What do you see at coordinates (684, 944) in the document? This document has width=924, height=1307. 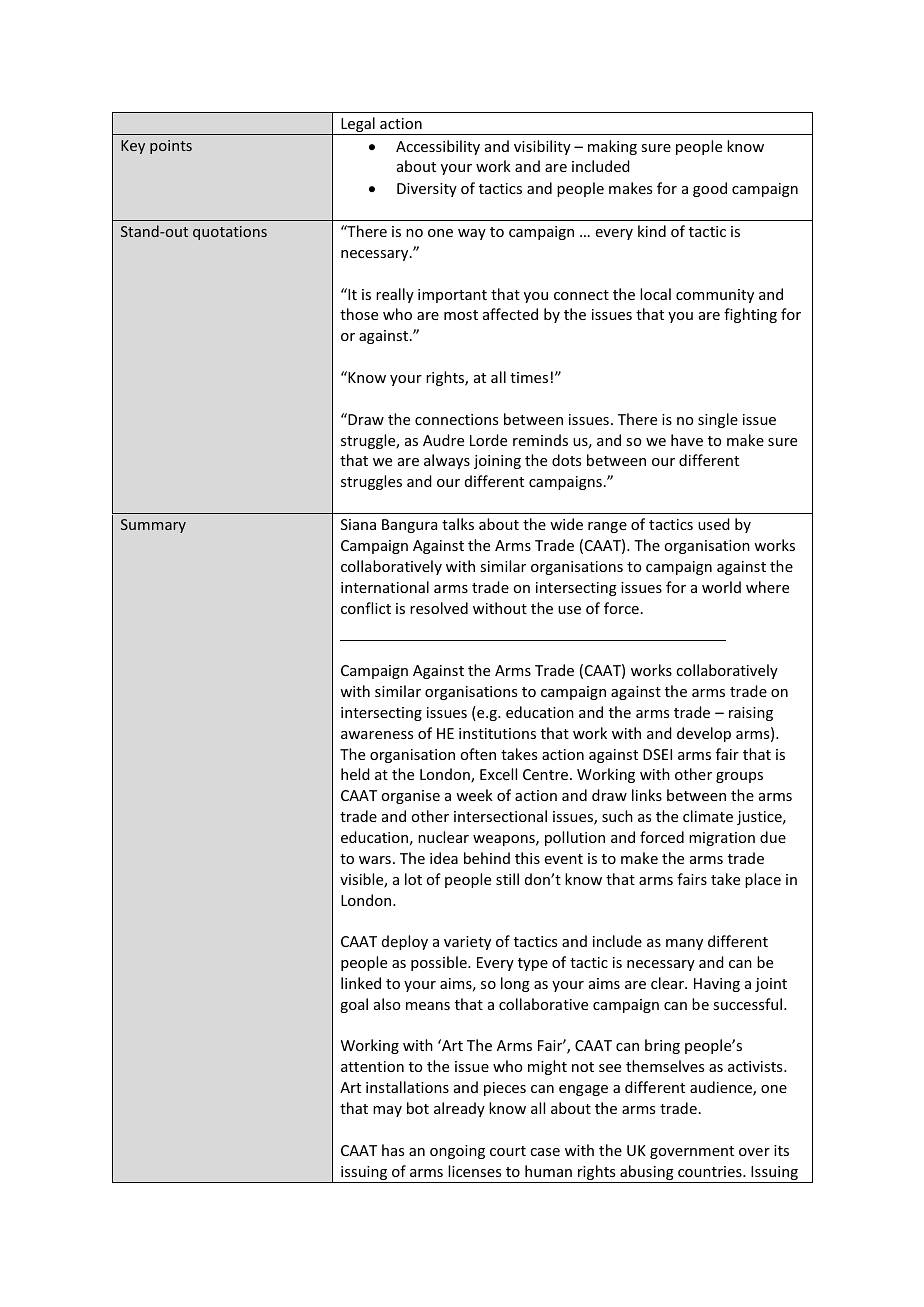 I see `many` at bounding box center [684, 944].
